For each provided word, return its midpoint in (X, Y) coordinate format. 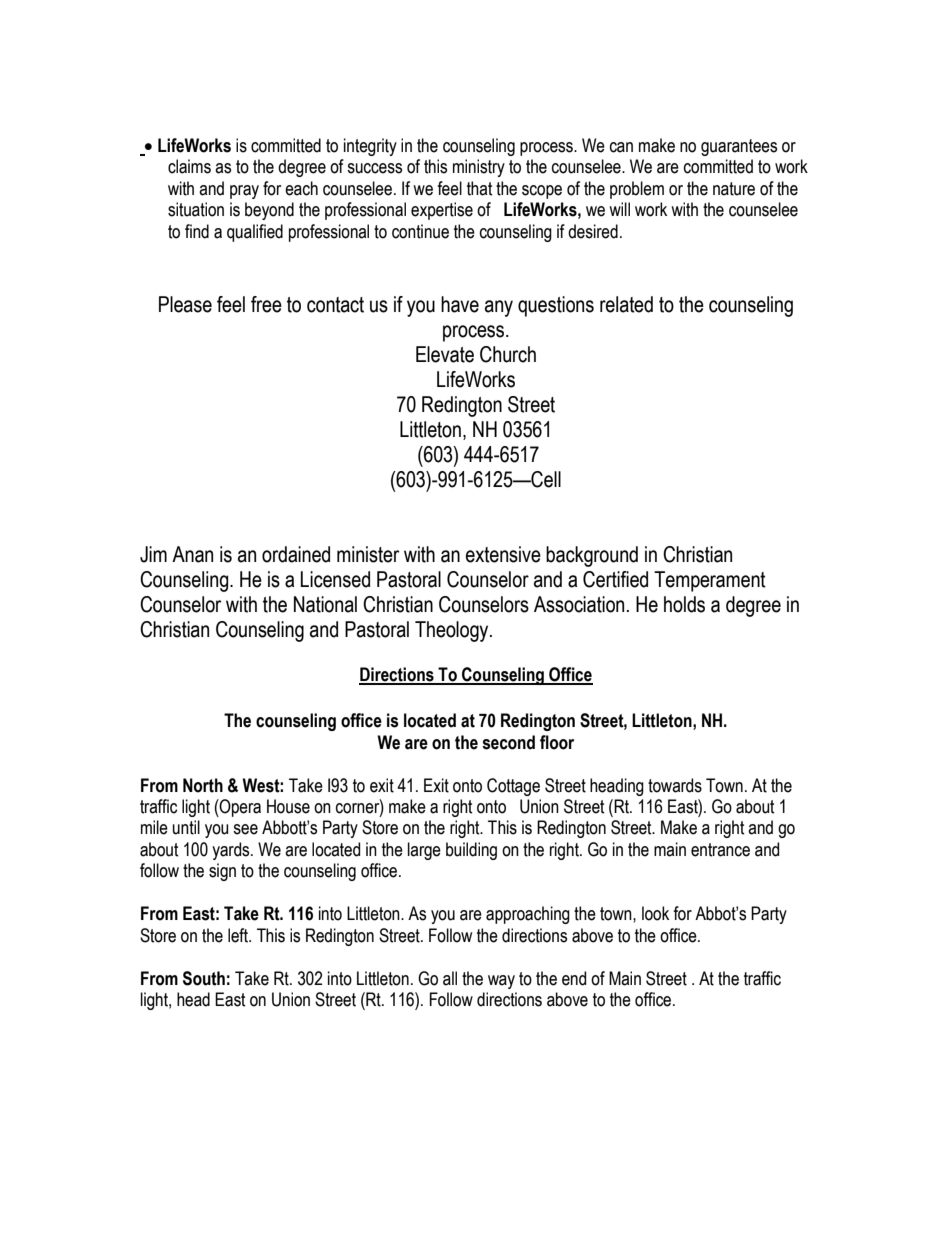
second (508, 742)
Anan (192, 554)
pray (244, 192)
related (626, 304)
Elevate (445, 354)
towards (675, 785)
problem (637, 190)
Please (185, 304)
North (203, 785)
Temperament (710, 581)
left (239, 935)
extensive (503, 554)
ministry (479, 168)
